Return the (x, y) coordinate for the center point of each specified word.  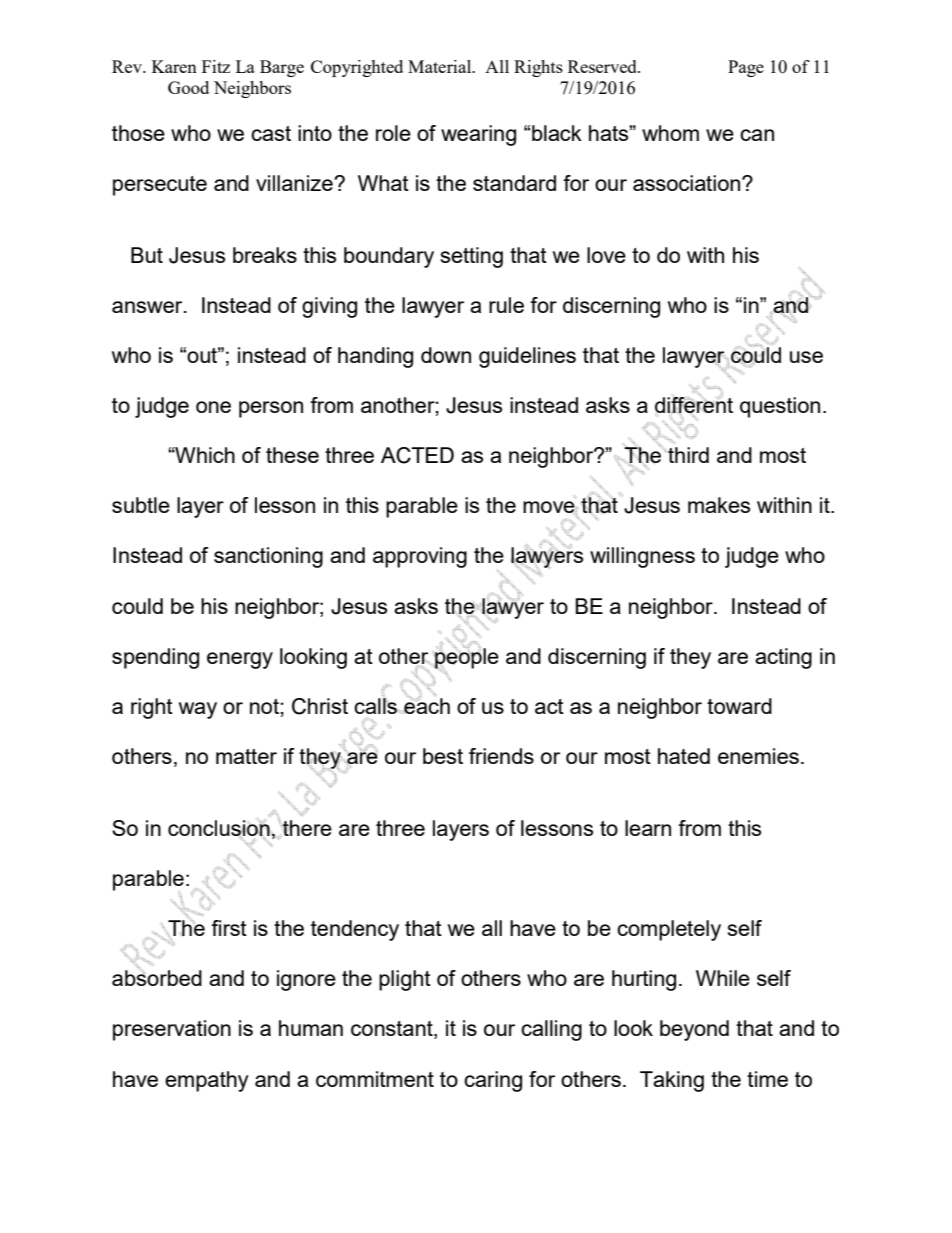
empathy (207, 1081)
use (806, 357)
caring (493, 1081)
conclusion (220, 829)
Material (441, 66)
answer (148, 307)
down (446, 355)
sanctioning (268, 557)
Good (188, 87)
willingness (642, 557)
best (443, 756)
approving (420, 557)
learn (648, 828)
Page (746, 68)
